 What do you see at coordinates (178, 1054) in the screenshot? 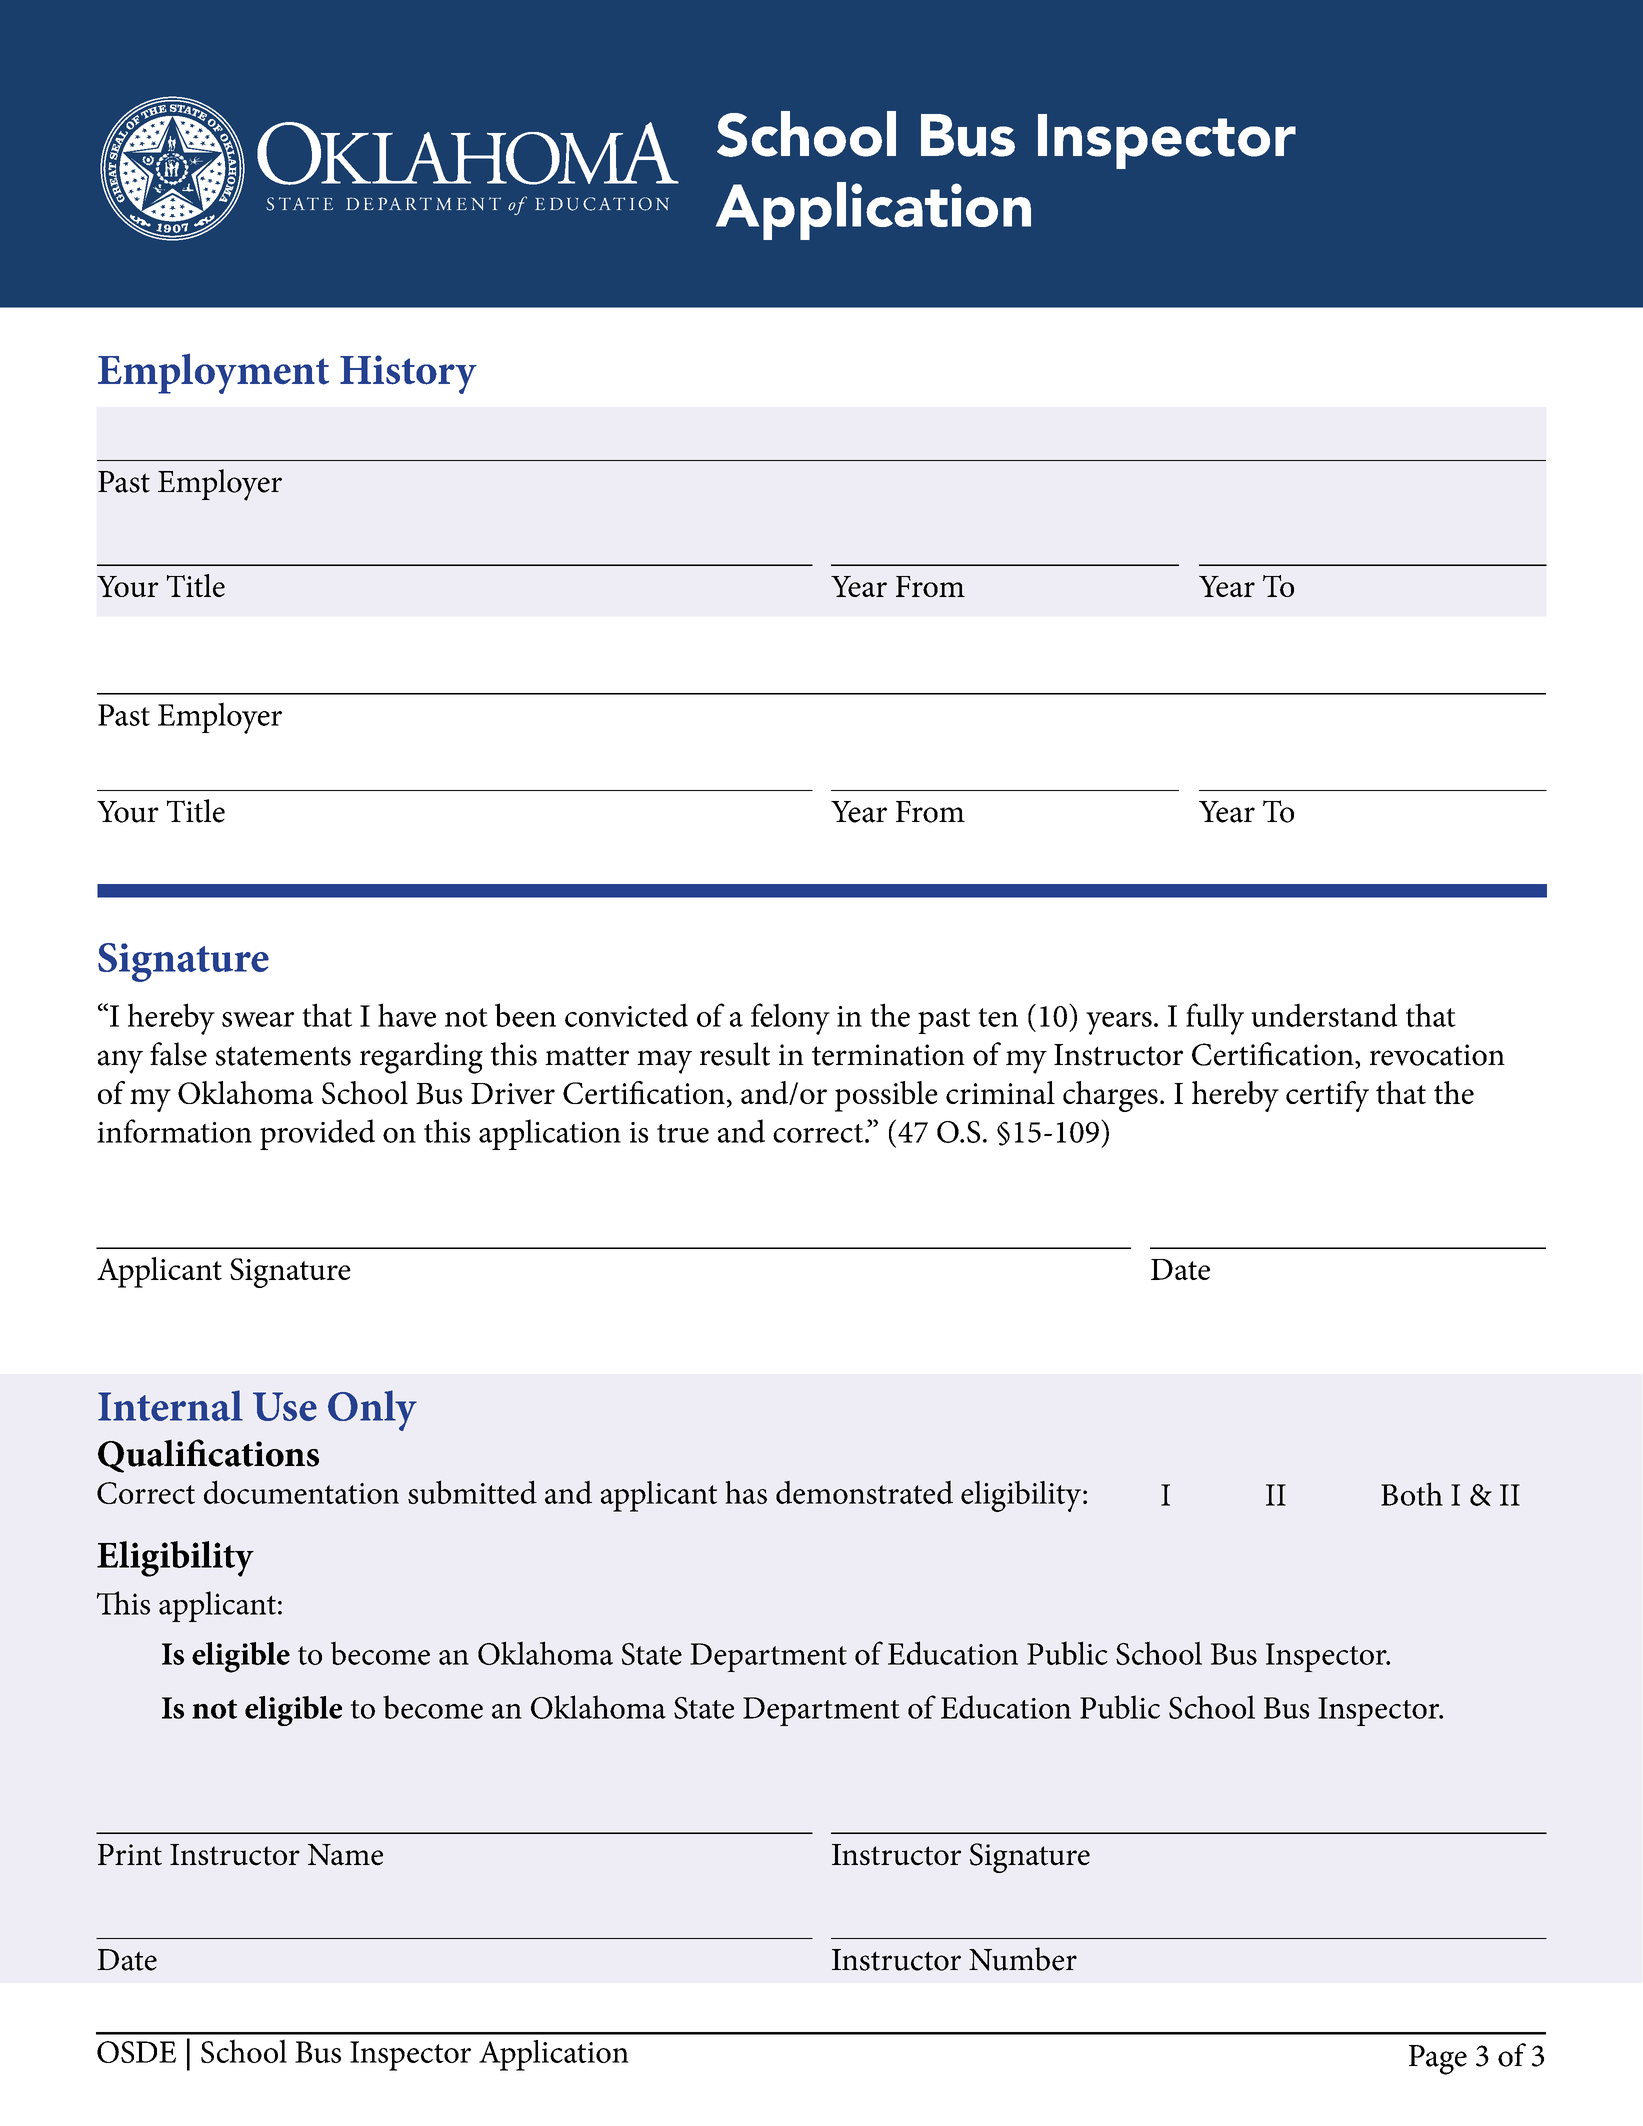
I see `false` at bounding box center [178, 1054].
